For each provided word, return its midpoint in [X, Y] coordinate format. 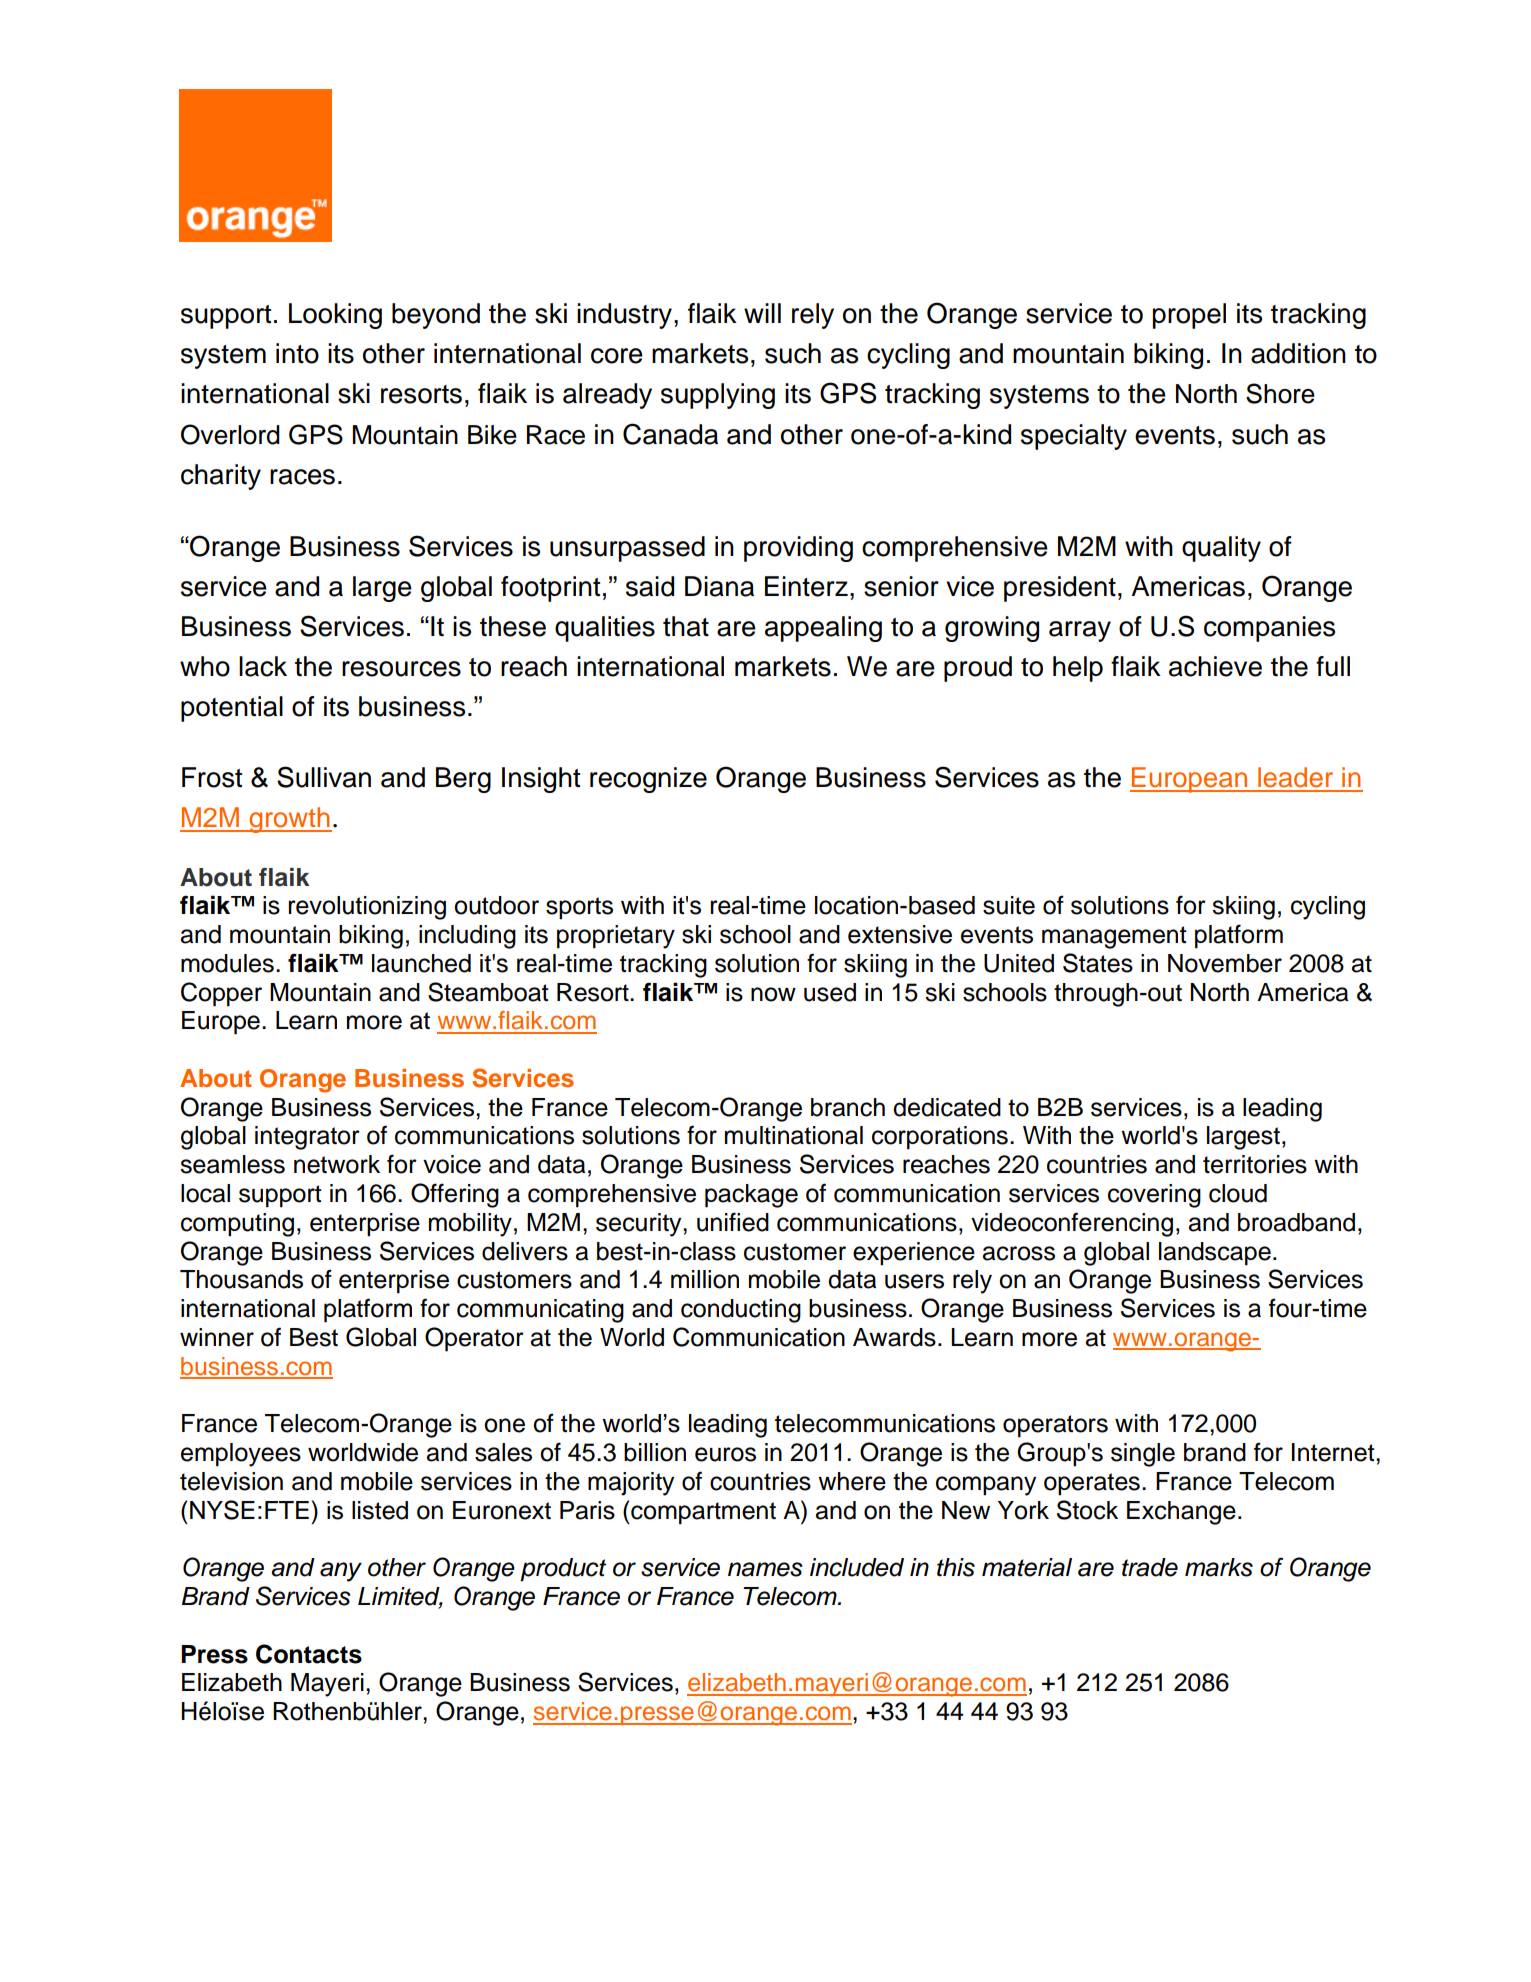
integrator [307, 1138]
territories [1255, 1164]
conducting [741, 1311]
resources [401, 669]
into [297, 353]
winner [217, 1337]
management [1114, 937]
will [762, 313]
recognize [648, 780]
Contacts [309, 1654]
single [1143, 1455]
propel [1189, 316]
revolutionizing [367, 908]
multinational [794, 1135]
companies [1269, 629]
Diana [719, 586]
